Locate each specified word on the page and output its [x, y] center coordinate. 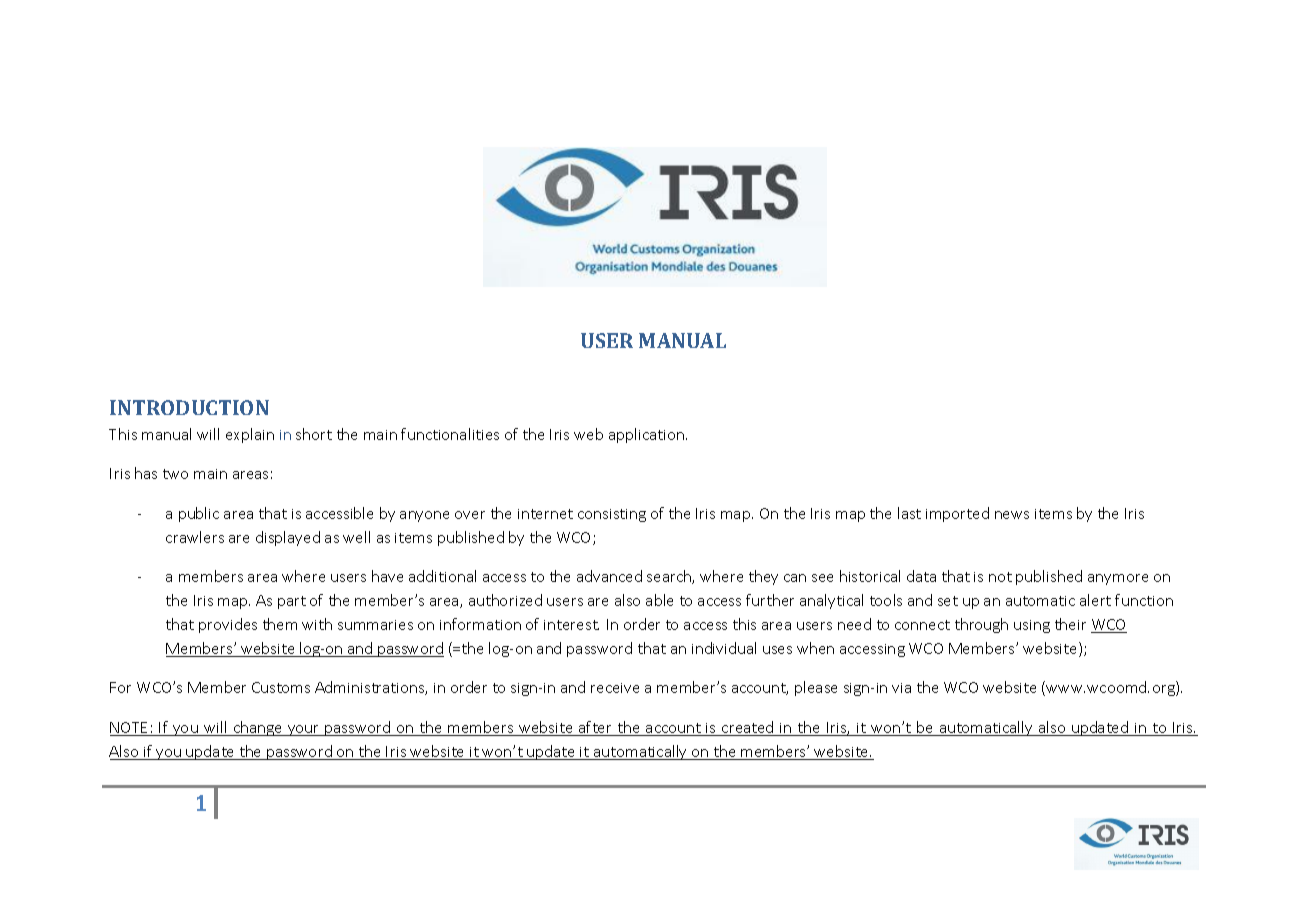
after [596, 728]
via [901, 688]
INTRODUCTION [189, 407]
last [909, 513]
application [646, 435]
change [258, 728]
